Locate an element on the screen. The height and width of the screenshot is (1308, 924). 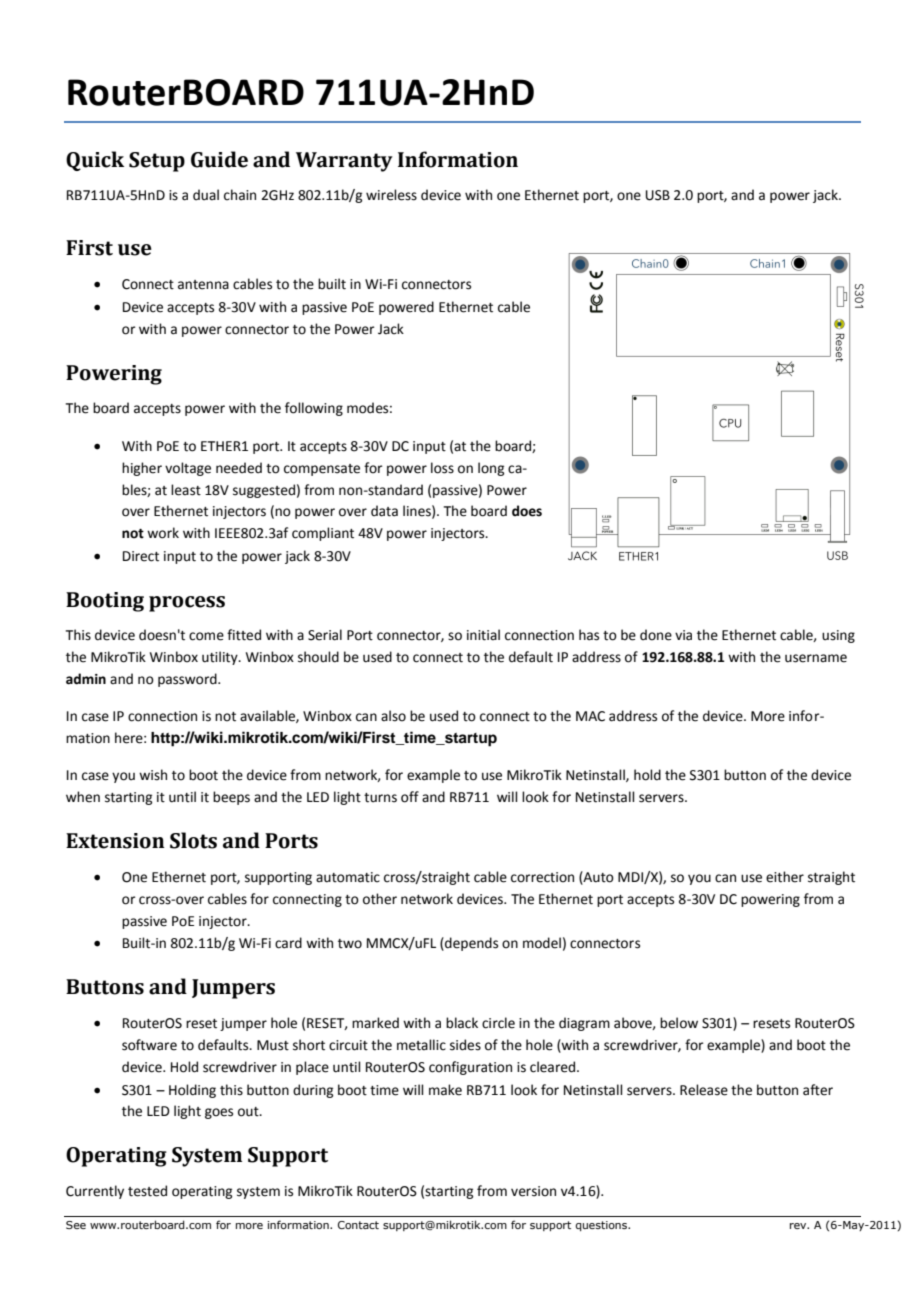
loss is located at coordinates (442, 468).
